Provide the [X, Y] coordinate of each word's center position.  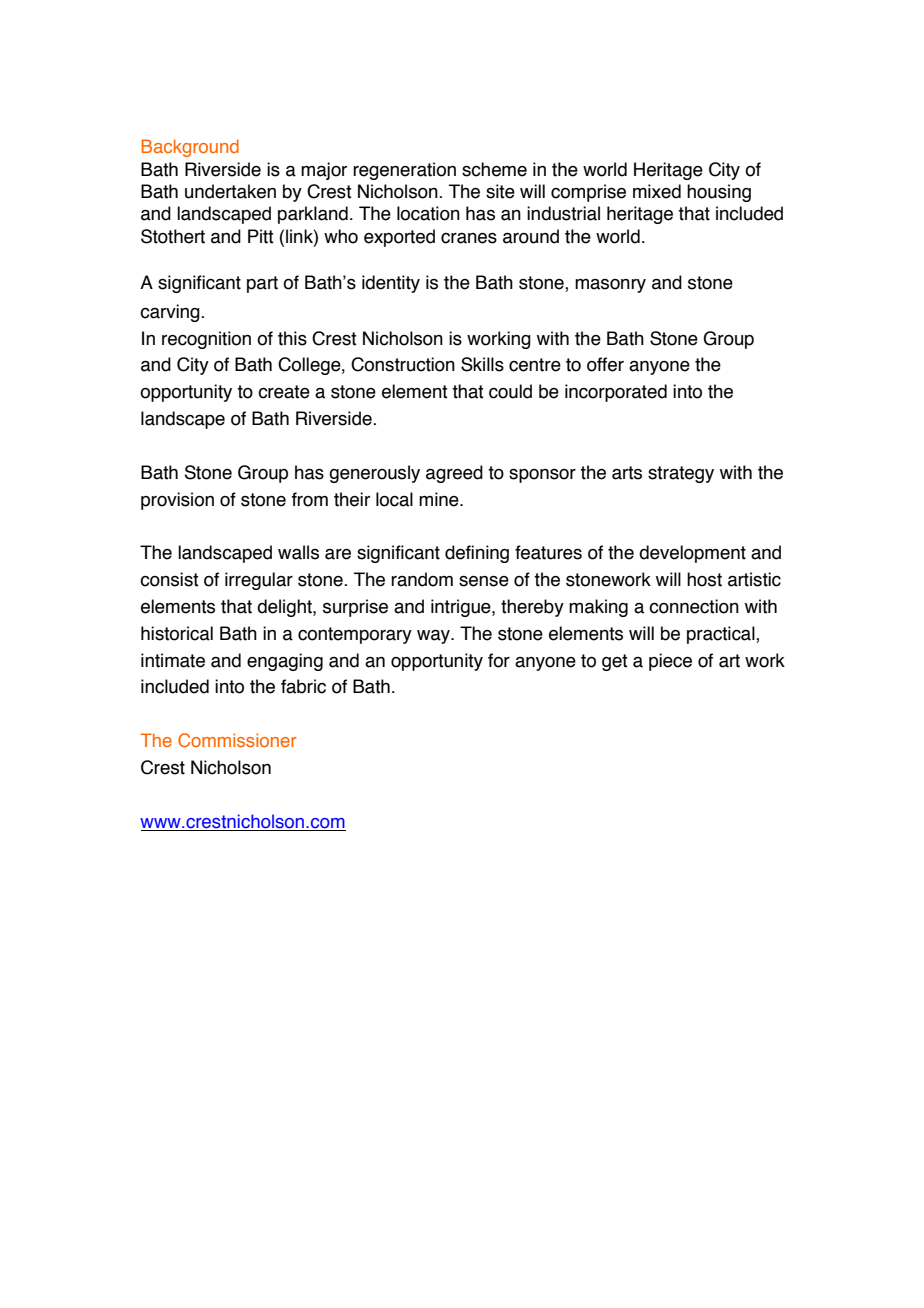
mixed [657, 191]
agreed [454, 474]
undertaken [230, 191]
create [284, 392]
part [262, 284]
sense [484, 581]
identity [391, 284]
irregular [259, 581]
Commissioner [237, 740]
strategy [681, 474]
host [704, 579]
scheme [494, 169]
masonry [610, 286]
